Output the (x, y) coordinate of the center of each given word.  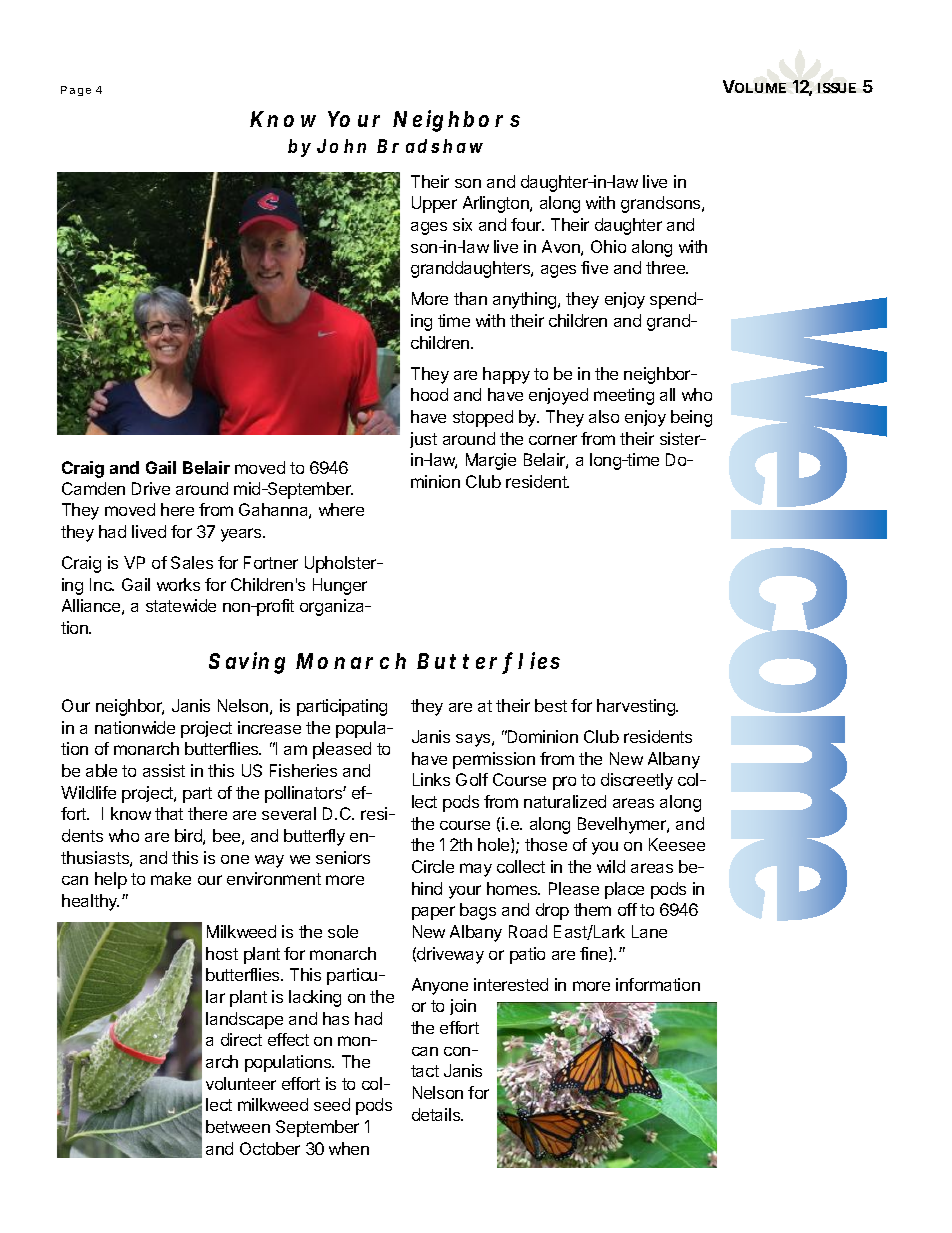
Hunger (340, 586)
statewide (181, 605)
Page (76, 91)
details (437, 1114)
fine (595, 954)
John (341, 146)
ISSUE (837, 88)
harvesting (637, 707)
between (238, 1126)
